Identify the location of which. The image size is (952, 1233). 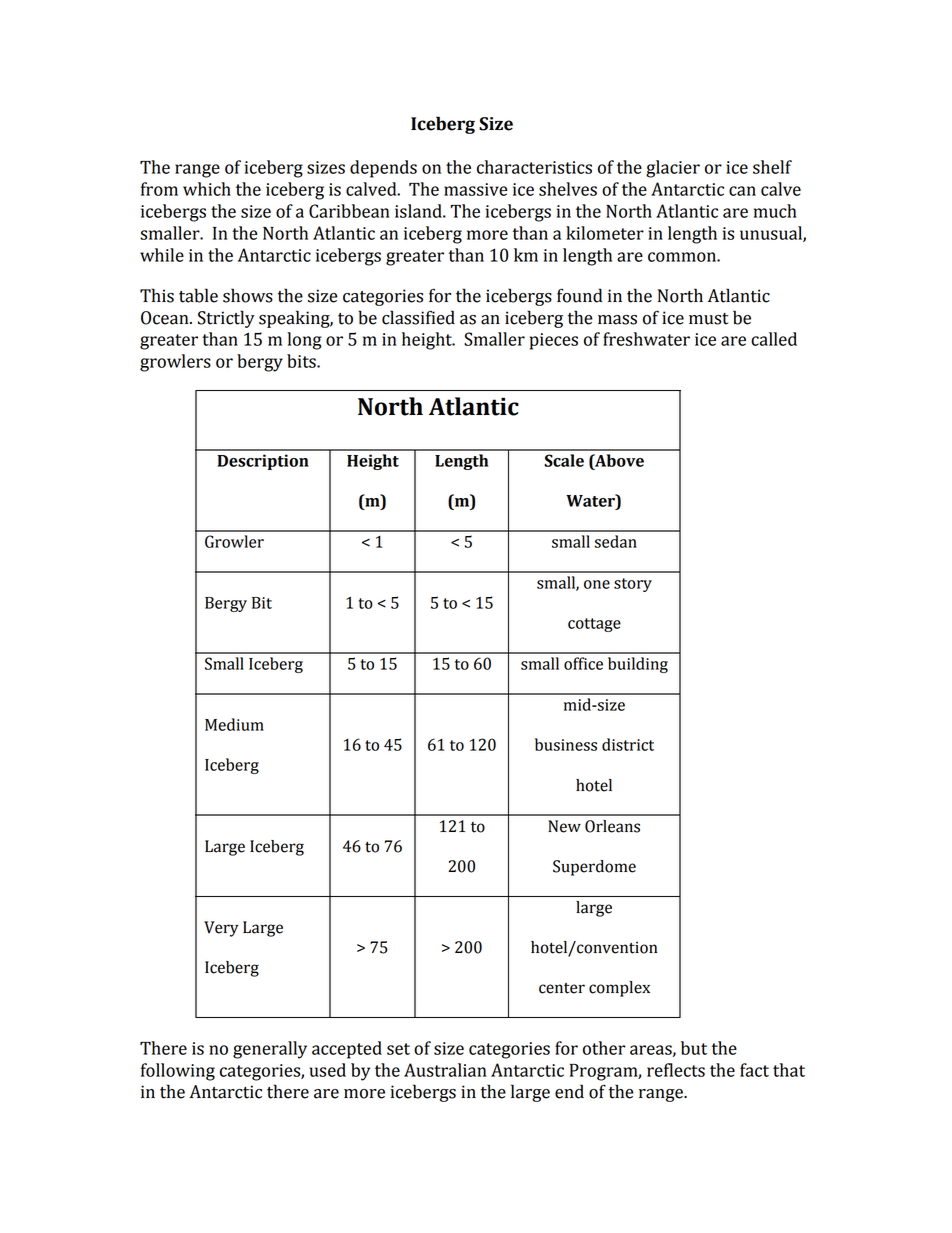
(207, 189).
